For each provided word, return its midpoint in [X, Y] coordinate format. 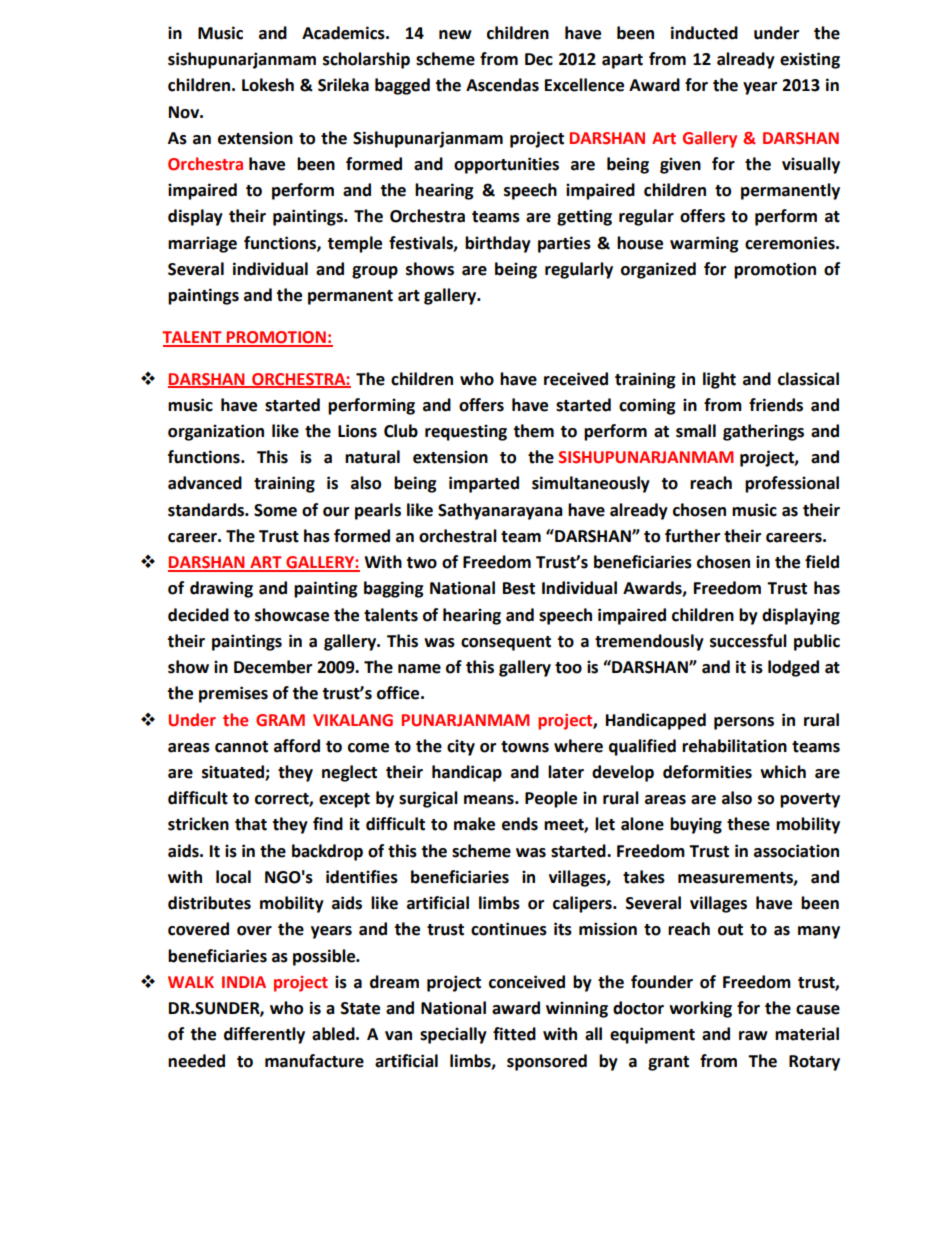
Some [275, 510]
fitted [514, 1034]
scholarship [366, 60]
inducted [704, 33]
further [692, 536]
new [455, 35]
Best [519, 588]
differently [264, 1035]
